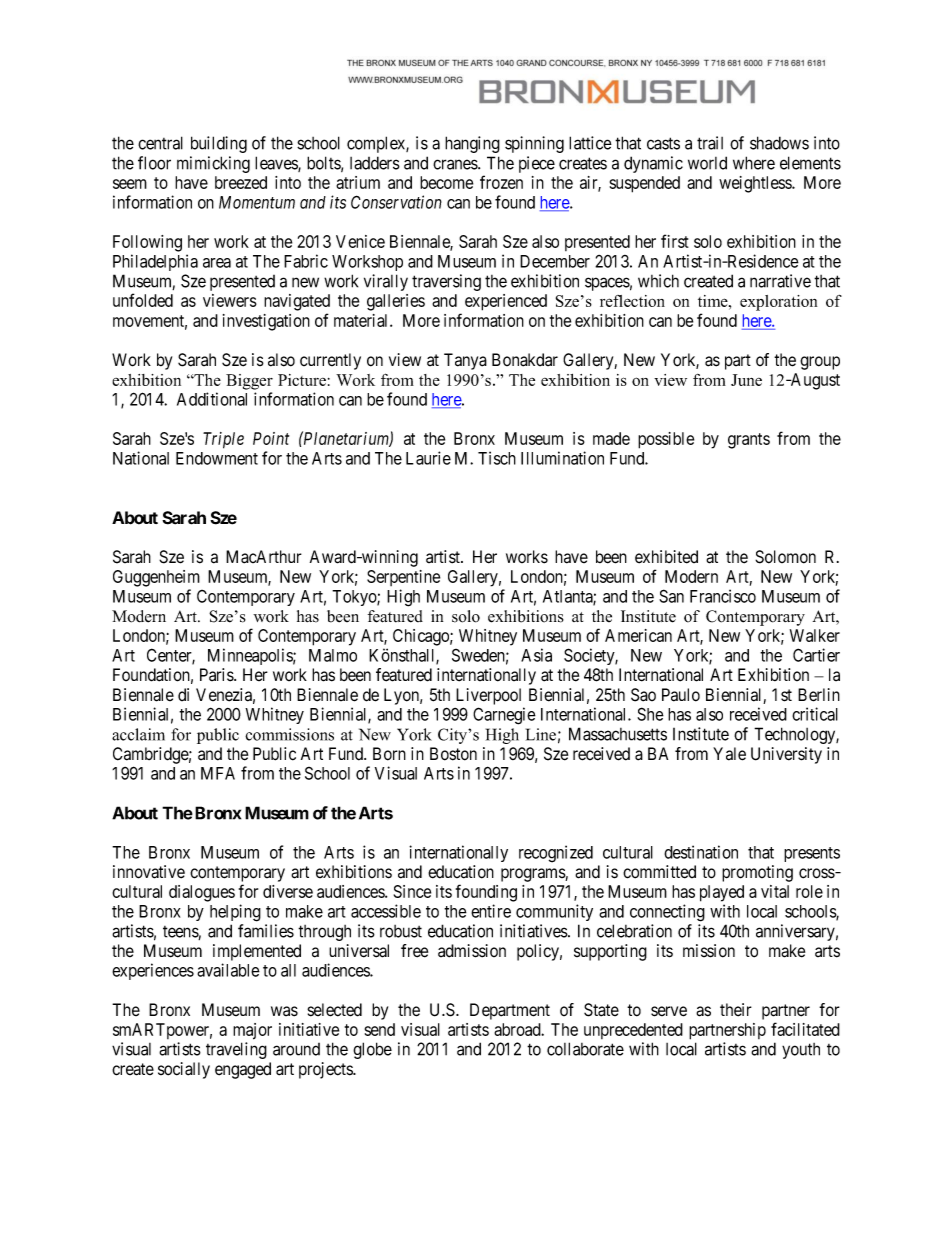  Describe the element at coordinates (729, 754) in the screenshot. I see `Yale` at that location.
